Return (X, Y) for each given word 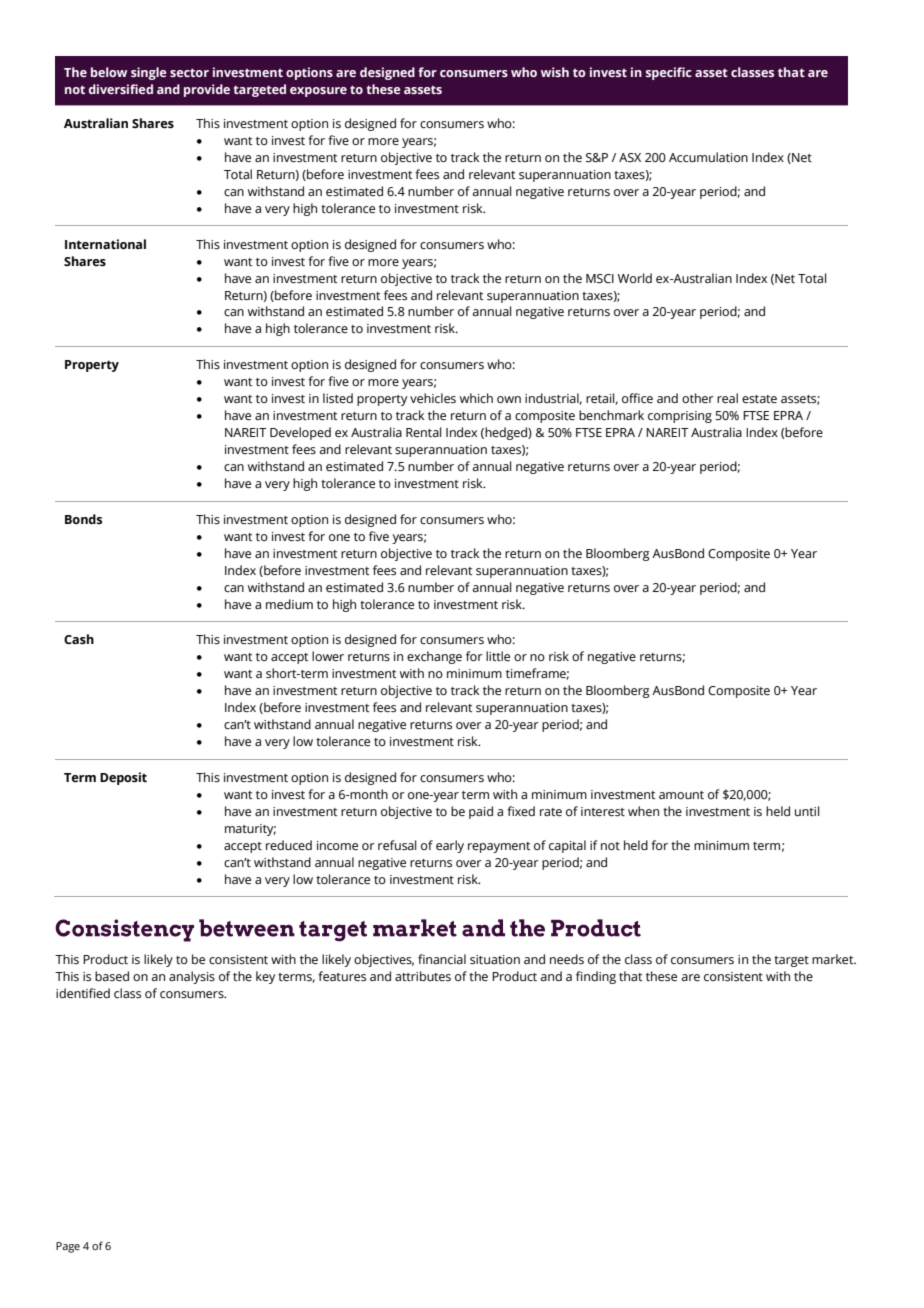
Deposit (123, 778)
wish (555, 72)
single (149, 73)
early (450, 846)
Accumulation (708, 157)
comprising (680, 417)
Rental (424, 432)
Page (68, 1247)
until (807, 811)
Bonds (83, 519)
